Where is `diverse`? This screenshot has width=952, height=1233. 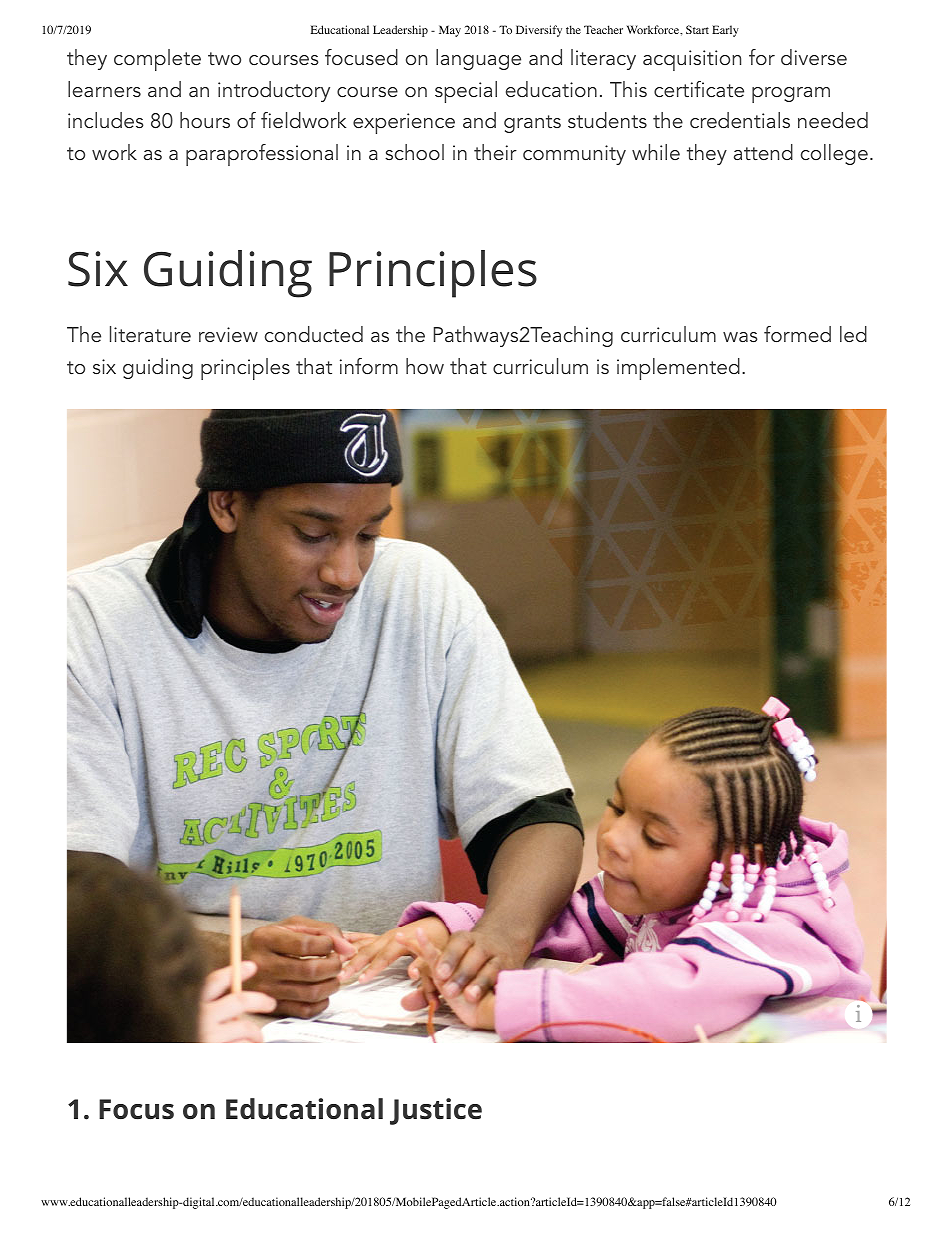 diverse is located at coordinates (814, 57).
